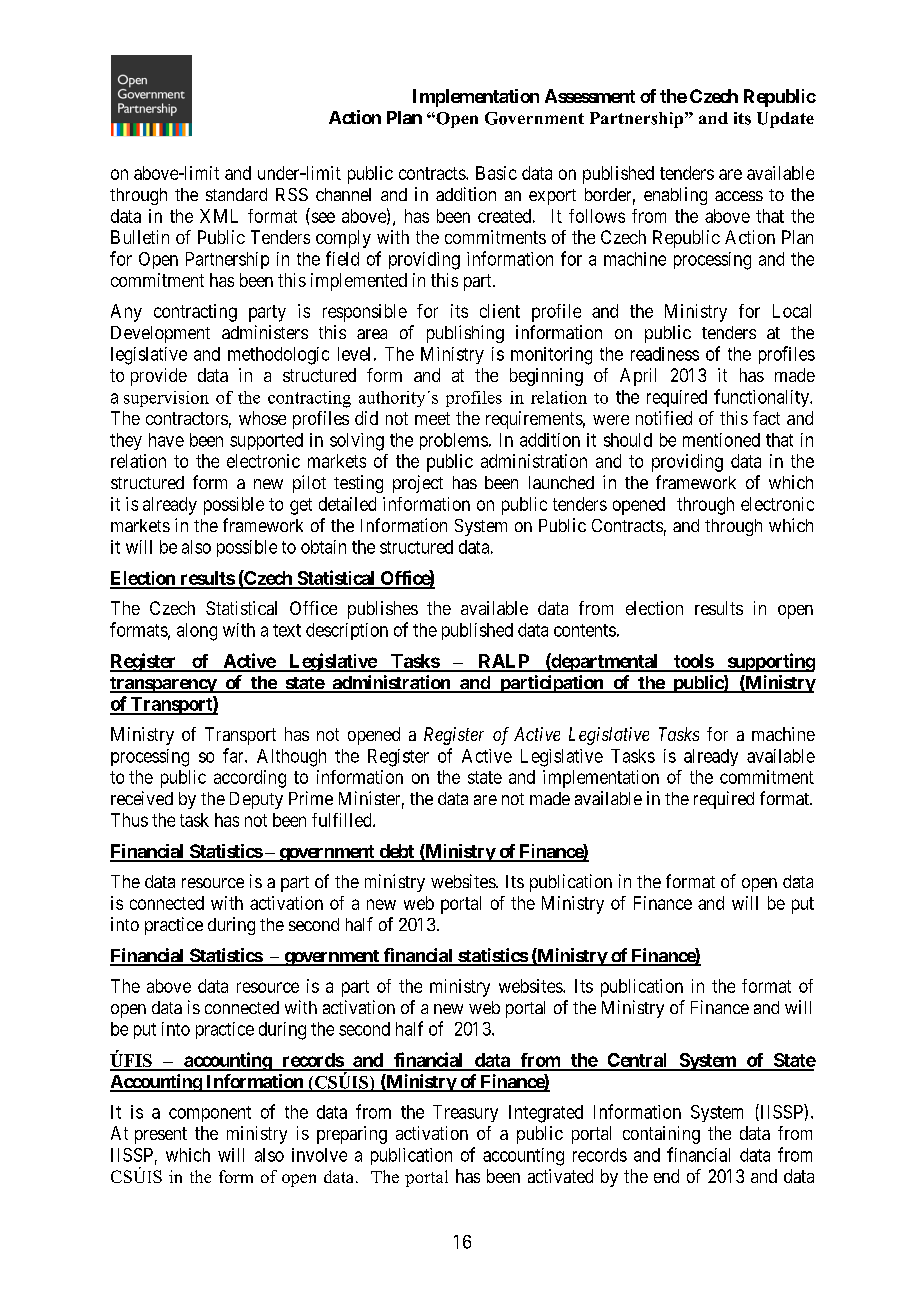 The width and height of the image is (924, 1308). I want to click on standard, so click(236, 194).
